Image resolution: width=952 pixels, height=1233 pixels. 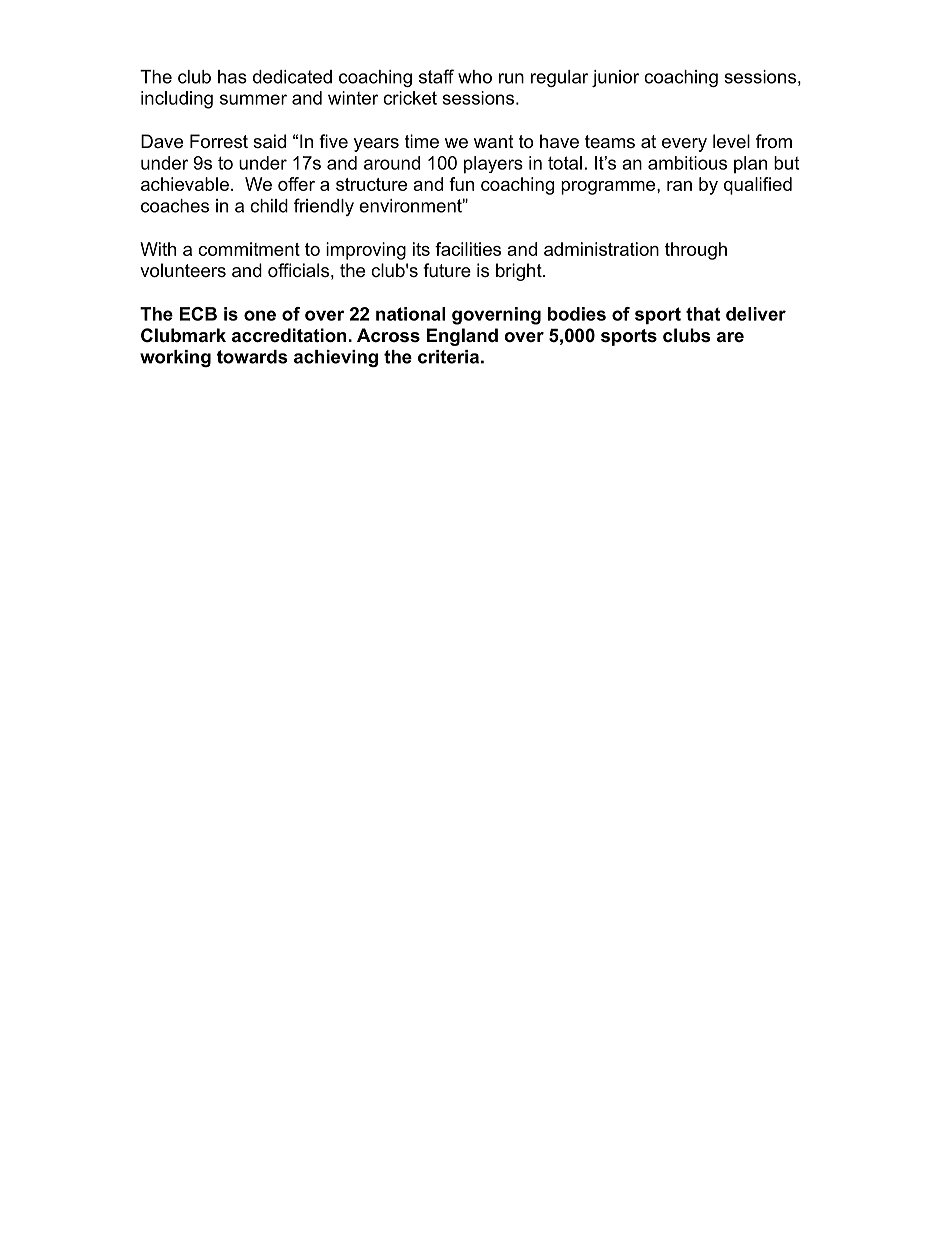 I want to click on has, so click(x=232, y=77).
